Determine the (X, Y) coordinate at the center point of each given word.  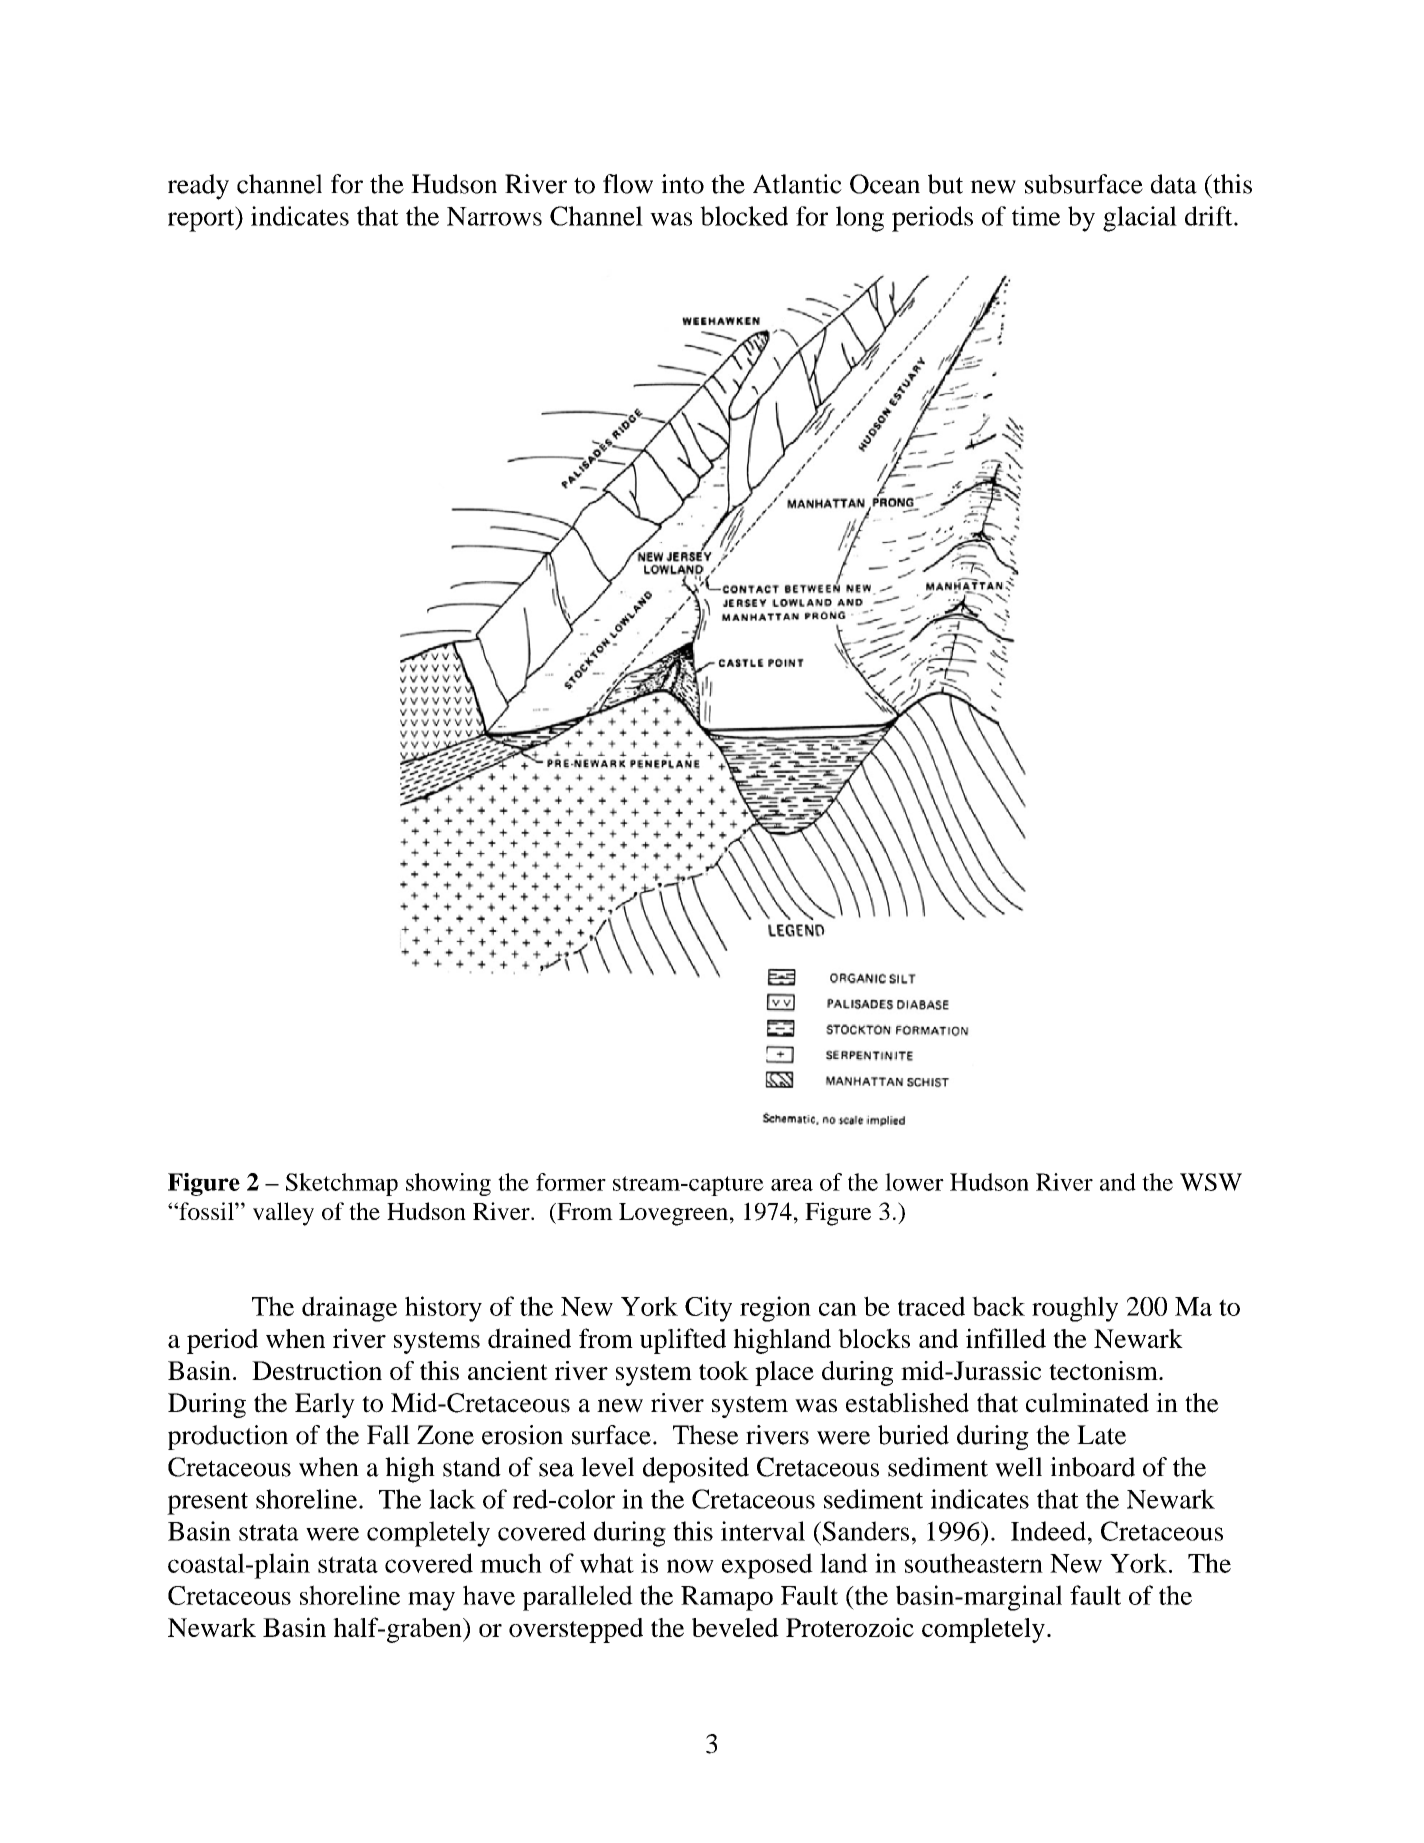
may (431, 1601)
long (860, 219)
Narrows (494, 216)
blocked (744, 216)
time (1036, 216)
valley (283, 1214)
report (202, 219)
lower (914, 1182)
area (792, 1185)
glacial (1140, 219)
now (690, 1566)
